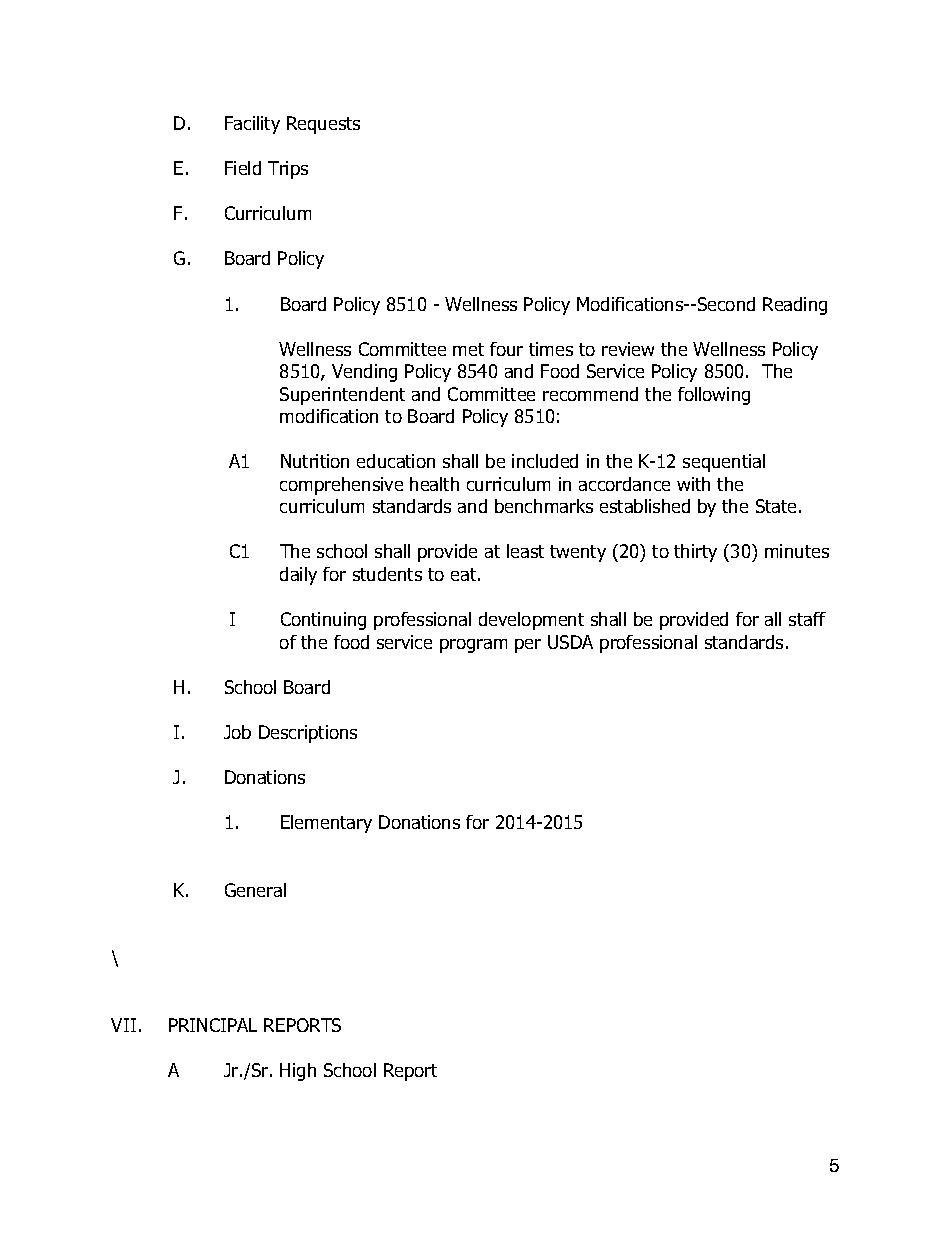 The image size is (952, 1233). Describe the element at coordinates (695, 553) in the image. I see `thirty` at that location.
